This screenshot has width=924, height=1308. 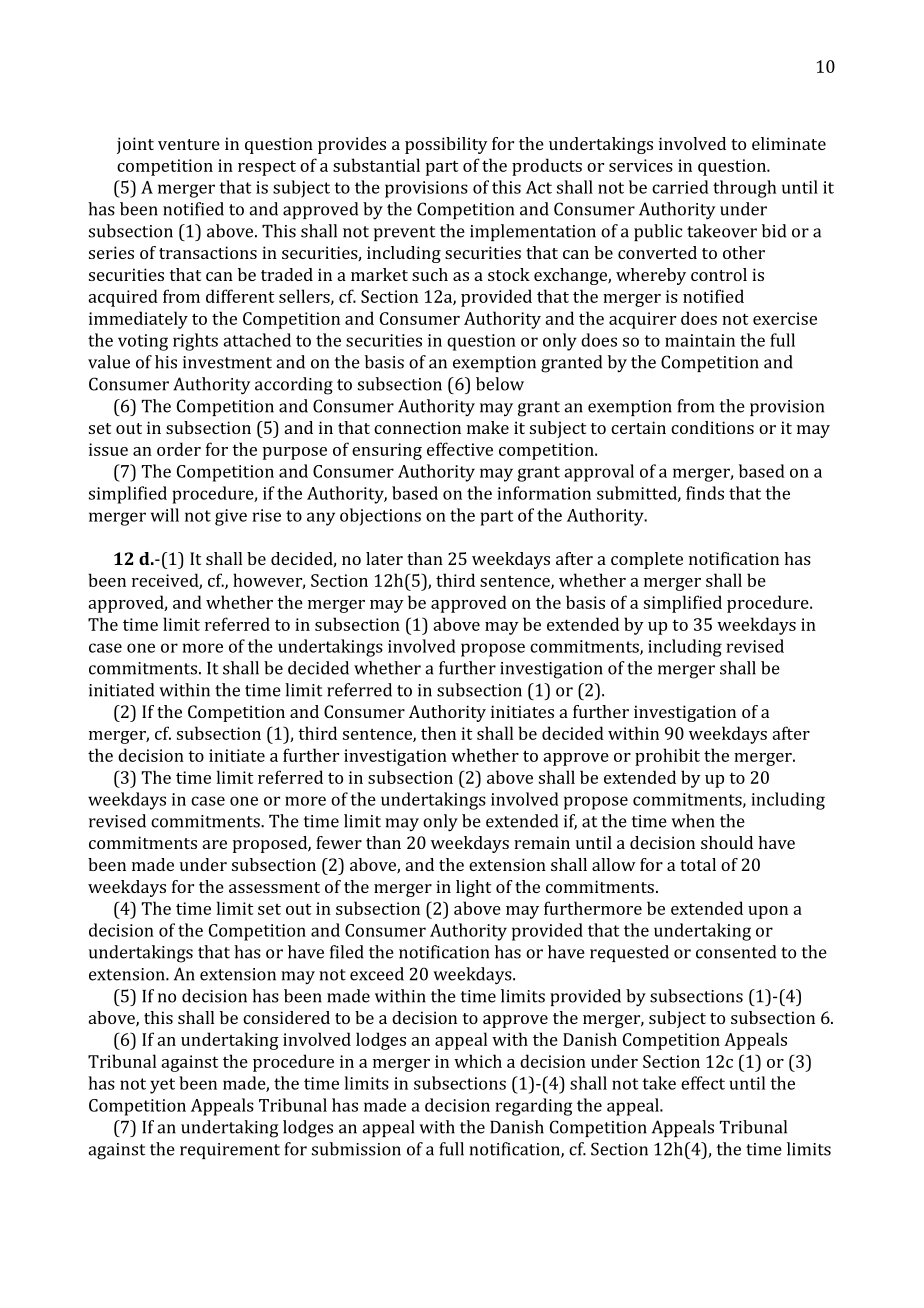 What do you see at coordinates (680, 187) in the screenshot?
I see `carried` at bounding box center [680, 187].
